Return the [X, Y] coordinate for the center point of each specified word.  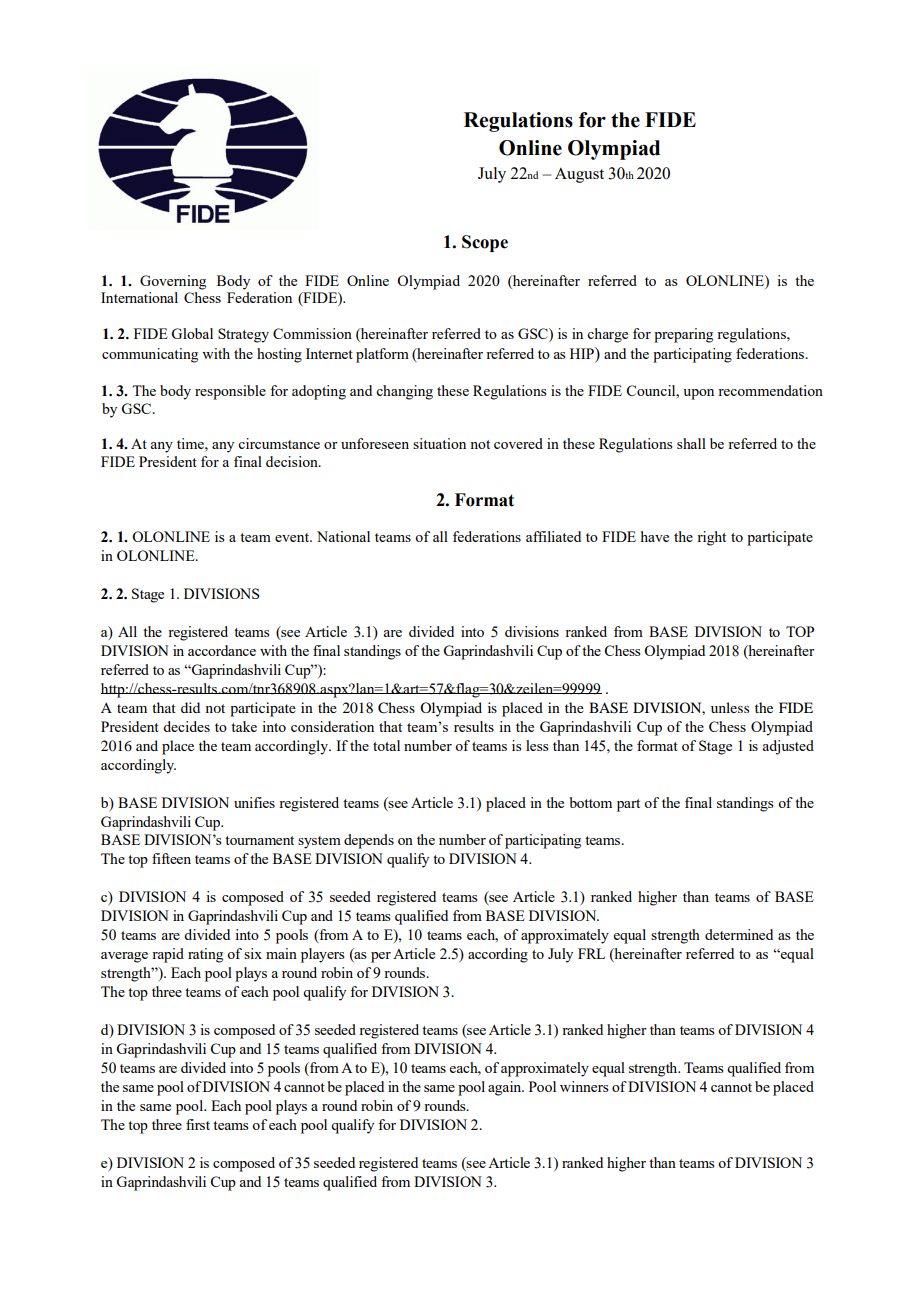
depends [369, 841]
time [191, 443]
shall [691, 443]
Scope [485, 243]
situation [439, 443]
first [198, 1124]
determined [739, 934]
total [386, 745]
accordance [222, 650]
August [579, 175]
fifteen [171, 858]
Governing [173, 282]
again [506, 1088]
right [711, 538]
